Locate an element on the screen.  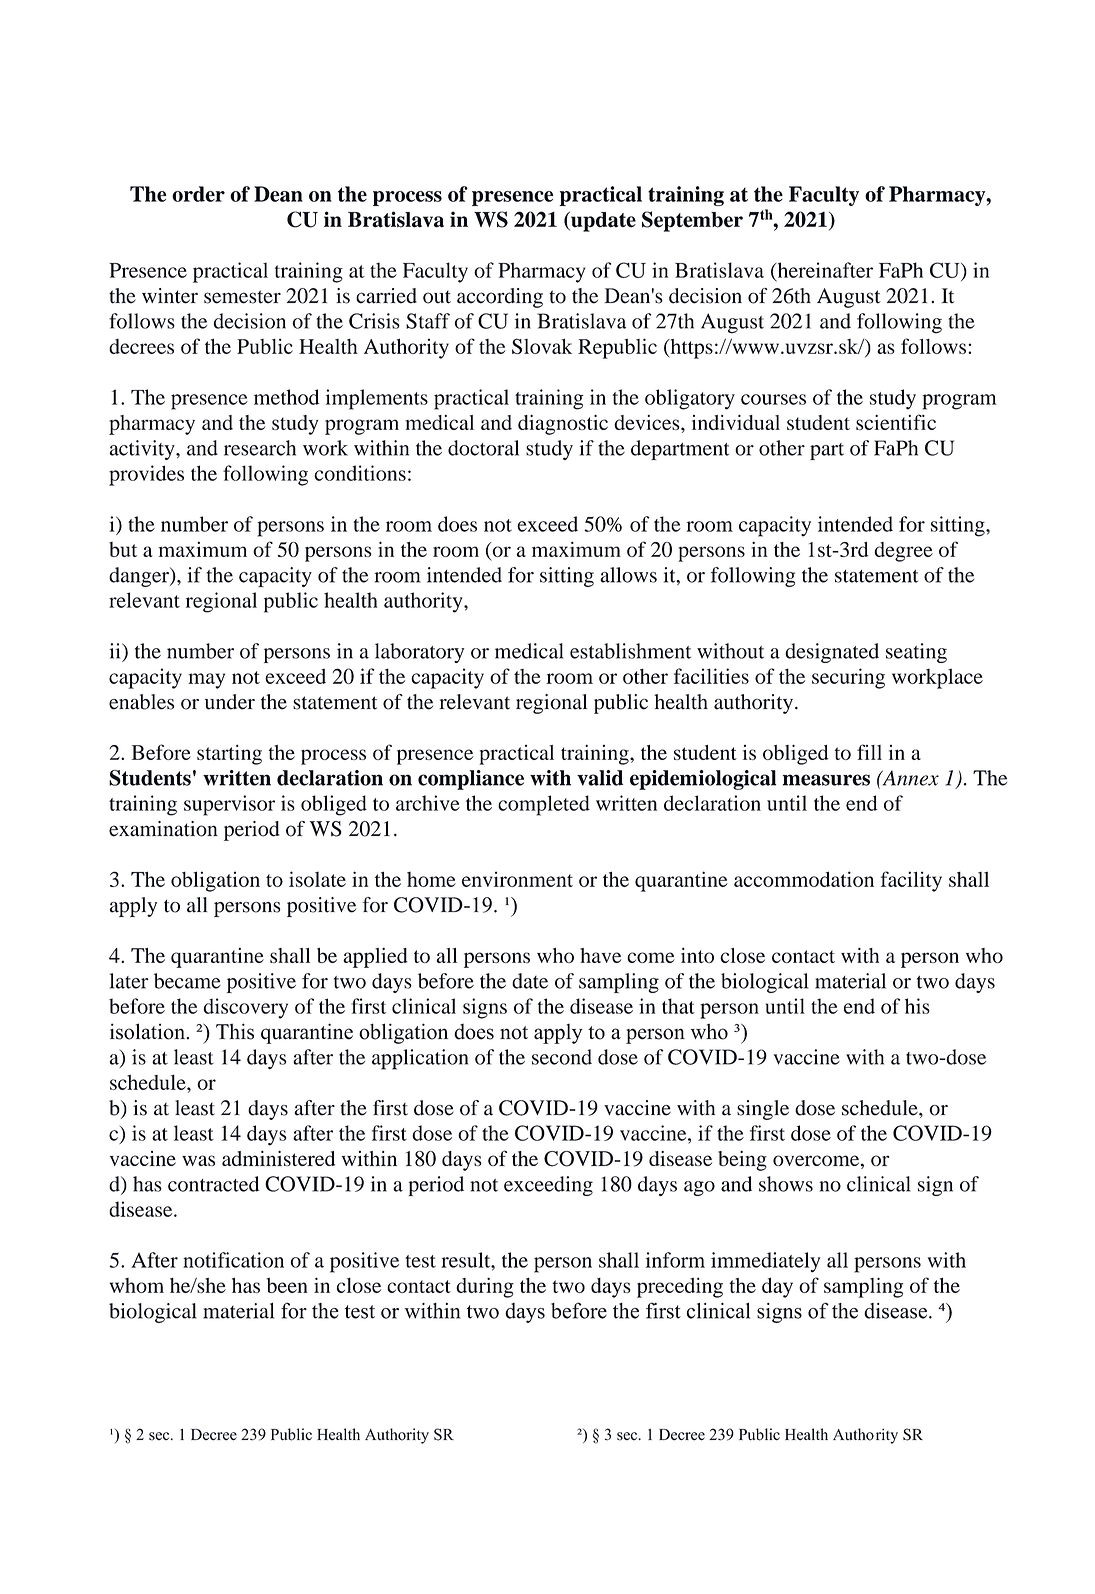
securing is located at coordinates (848, 678).
